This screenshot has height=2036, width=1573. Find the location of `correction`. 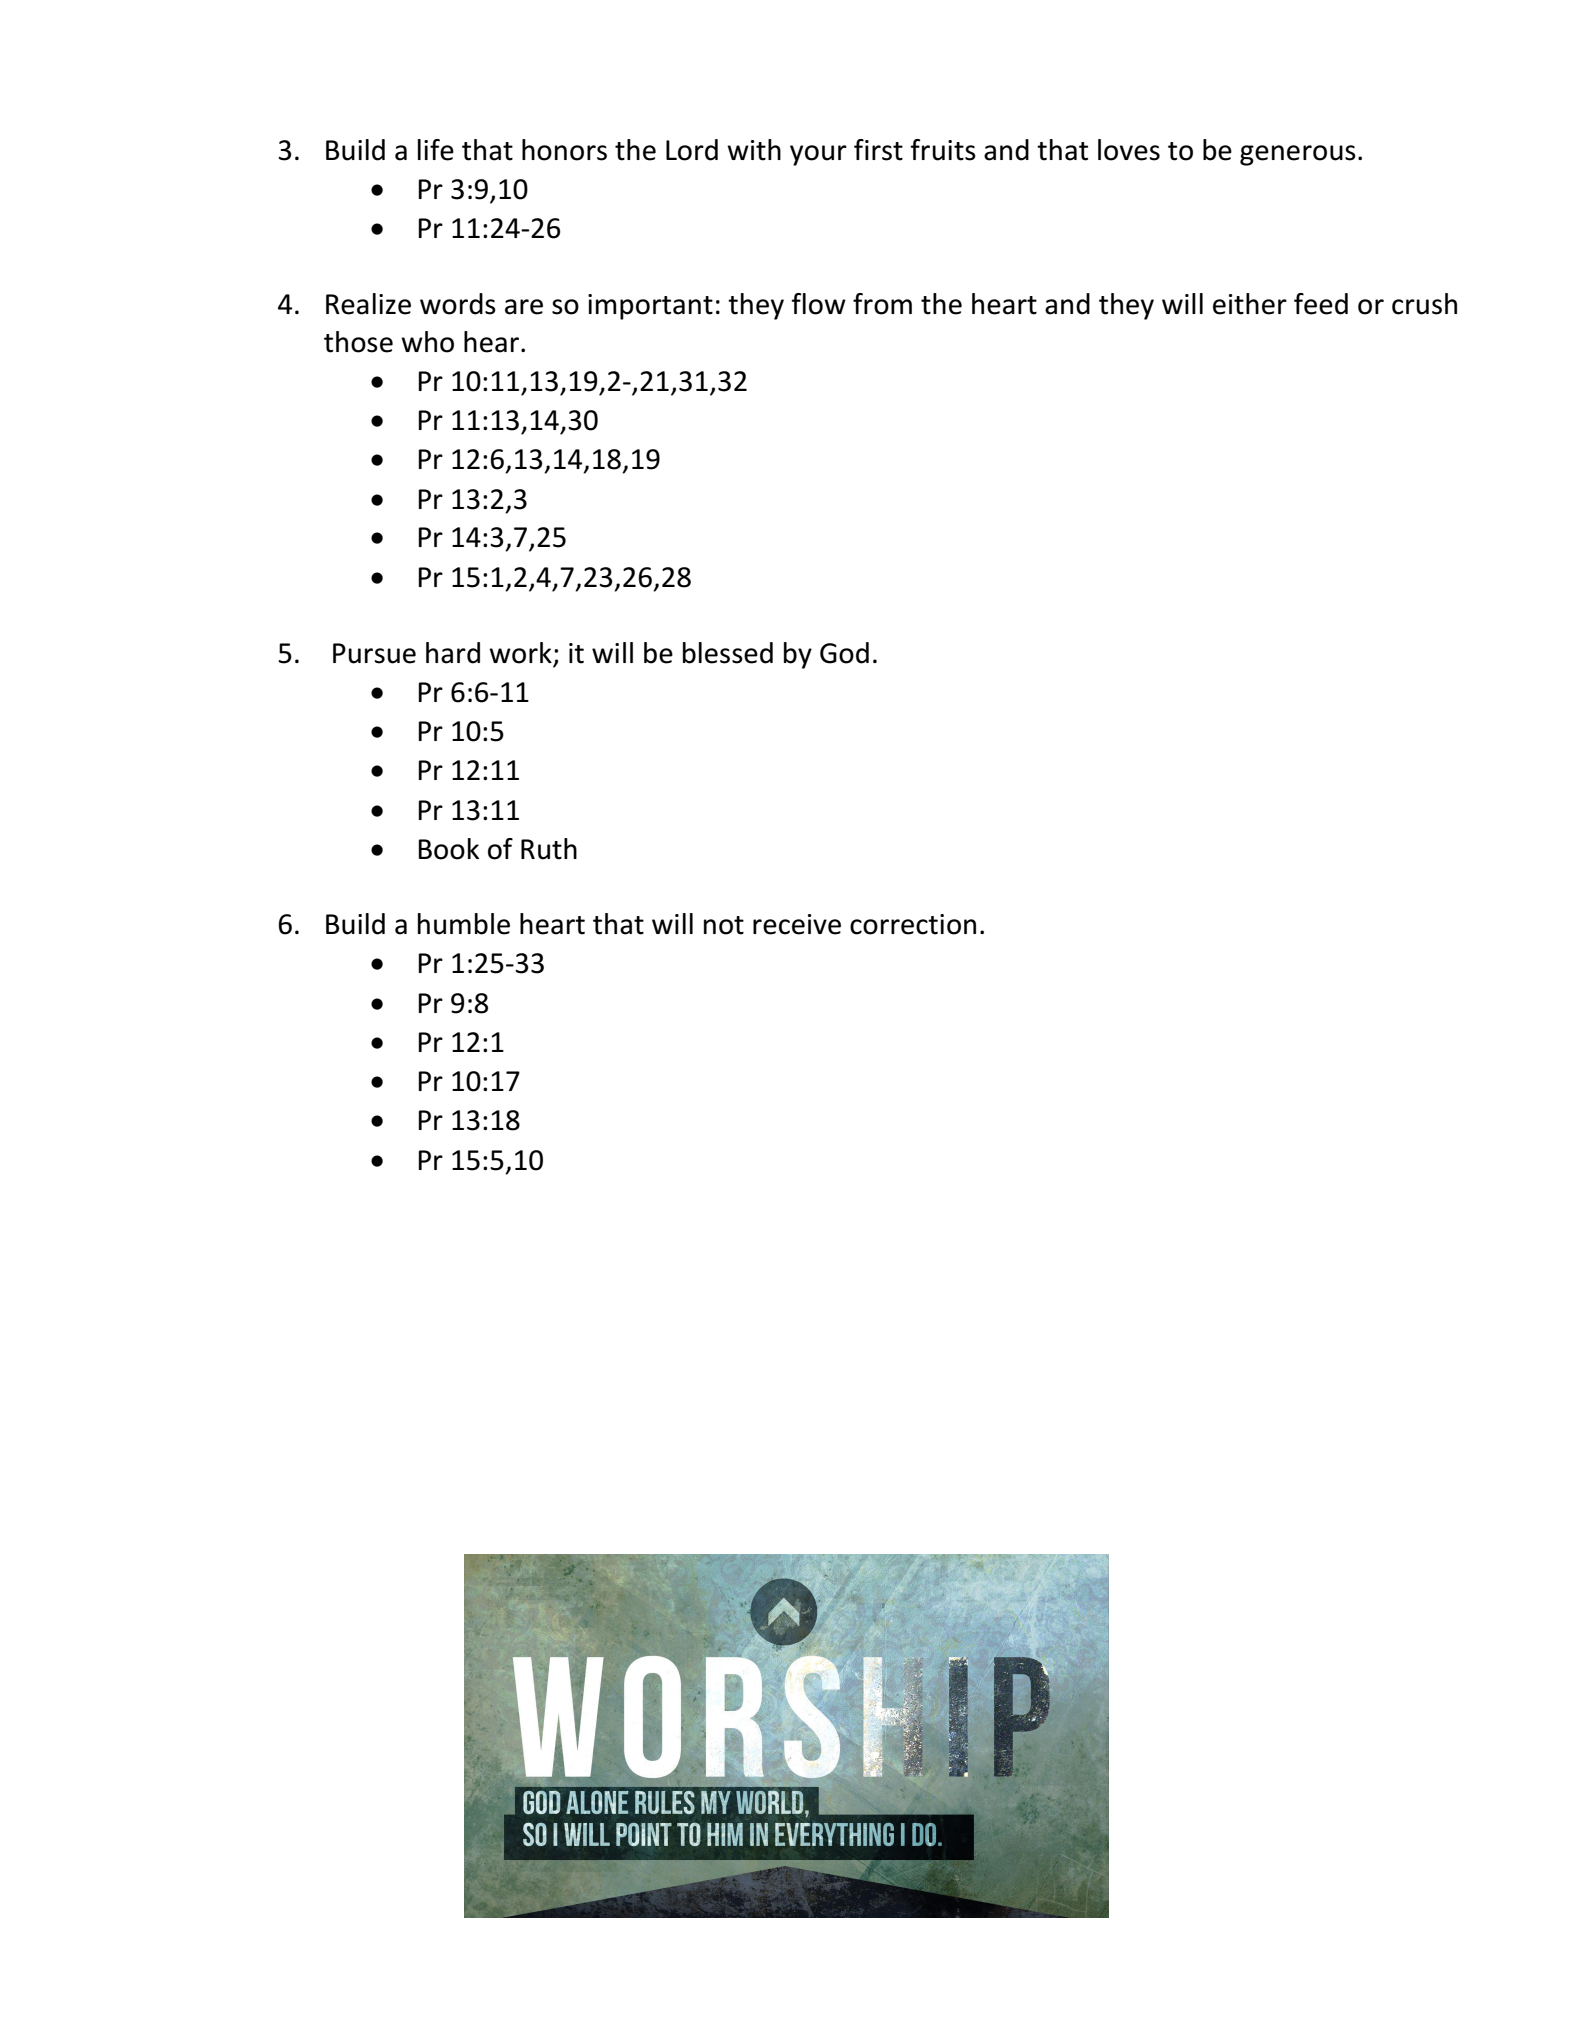

correction is located at coordinates (913, 924).
